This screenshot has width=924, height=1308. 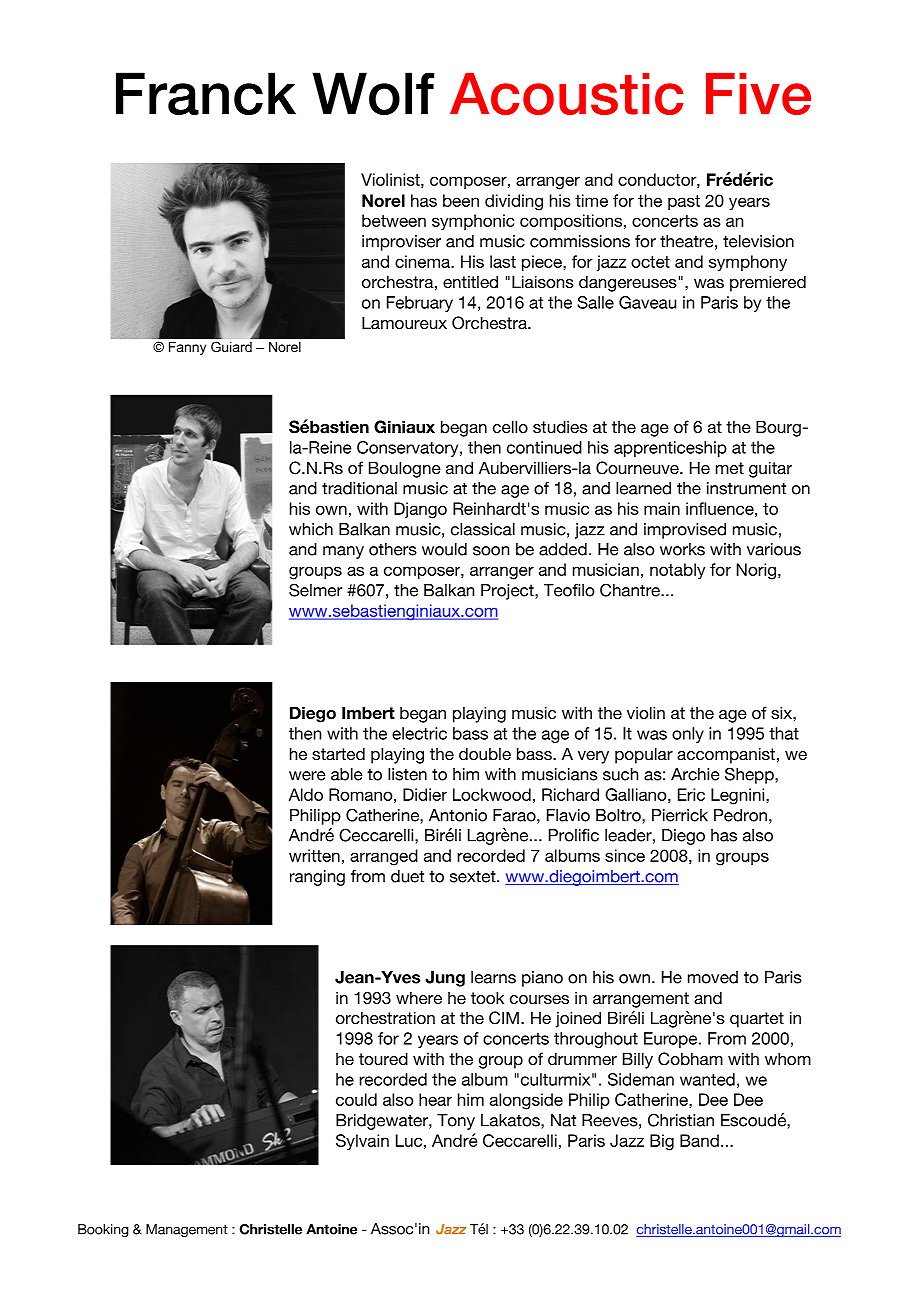 What do you see at coordinates (730, 468) in the screenshot?
I see `met` at bounding box center [730, 468].
